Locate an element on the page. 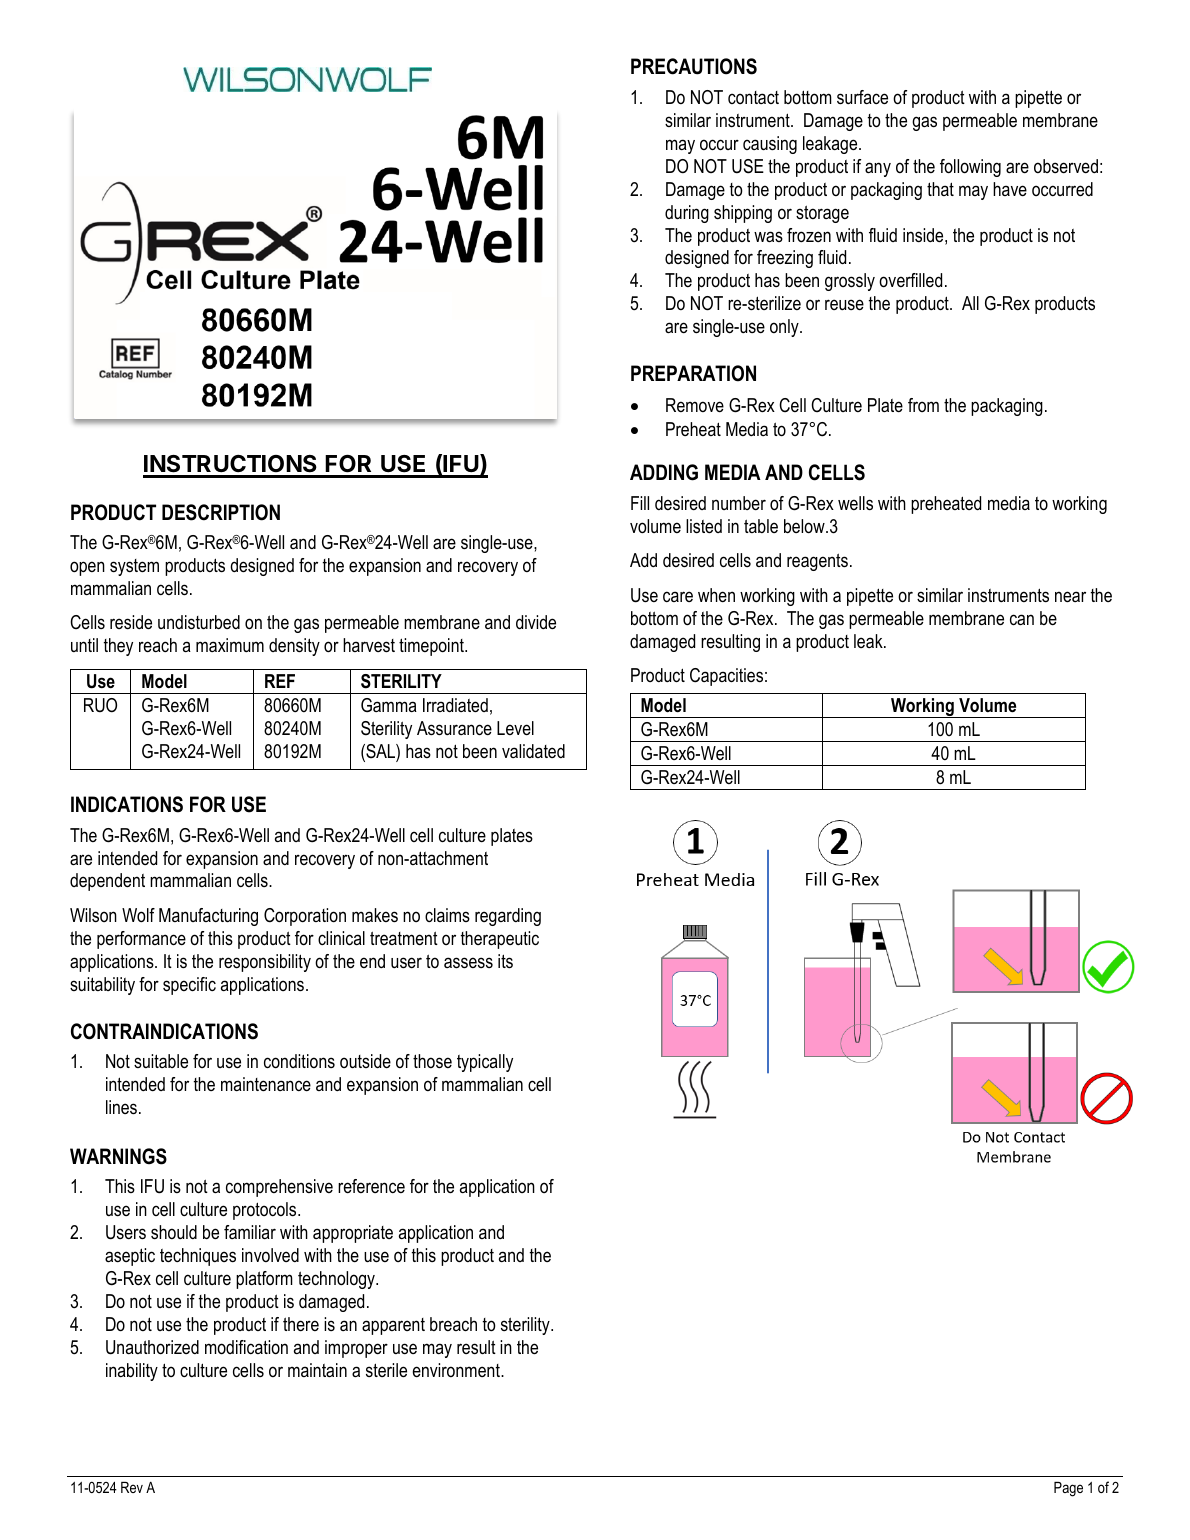 This page has width=1190, height=1540. following is located at coordinates (970, 168).
